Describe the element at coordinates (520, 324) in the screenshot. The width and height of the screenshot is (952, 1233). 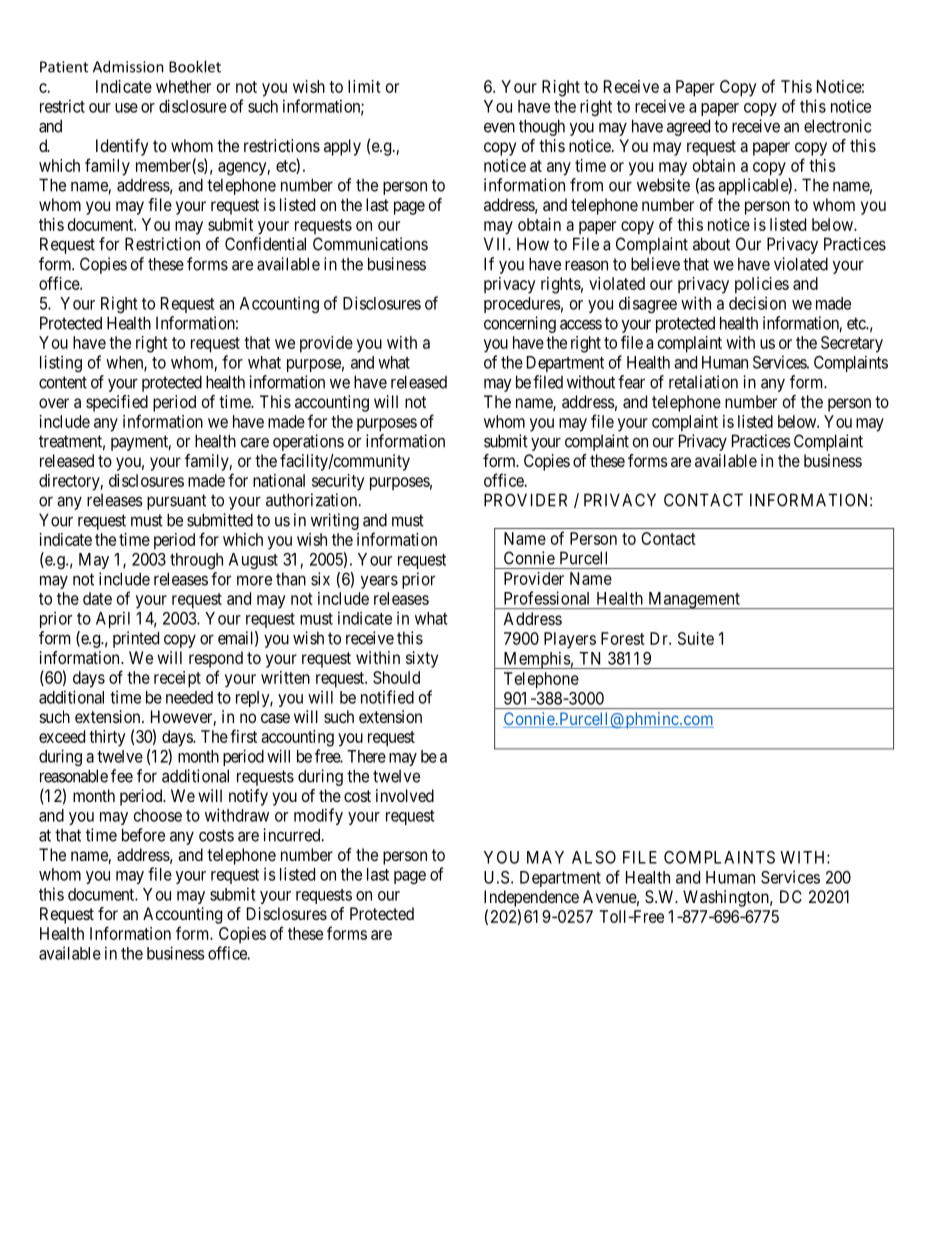
I see `concerning` at that location.
